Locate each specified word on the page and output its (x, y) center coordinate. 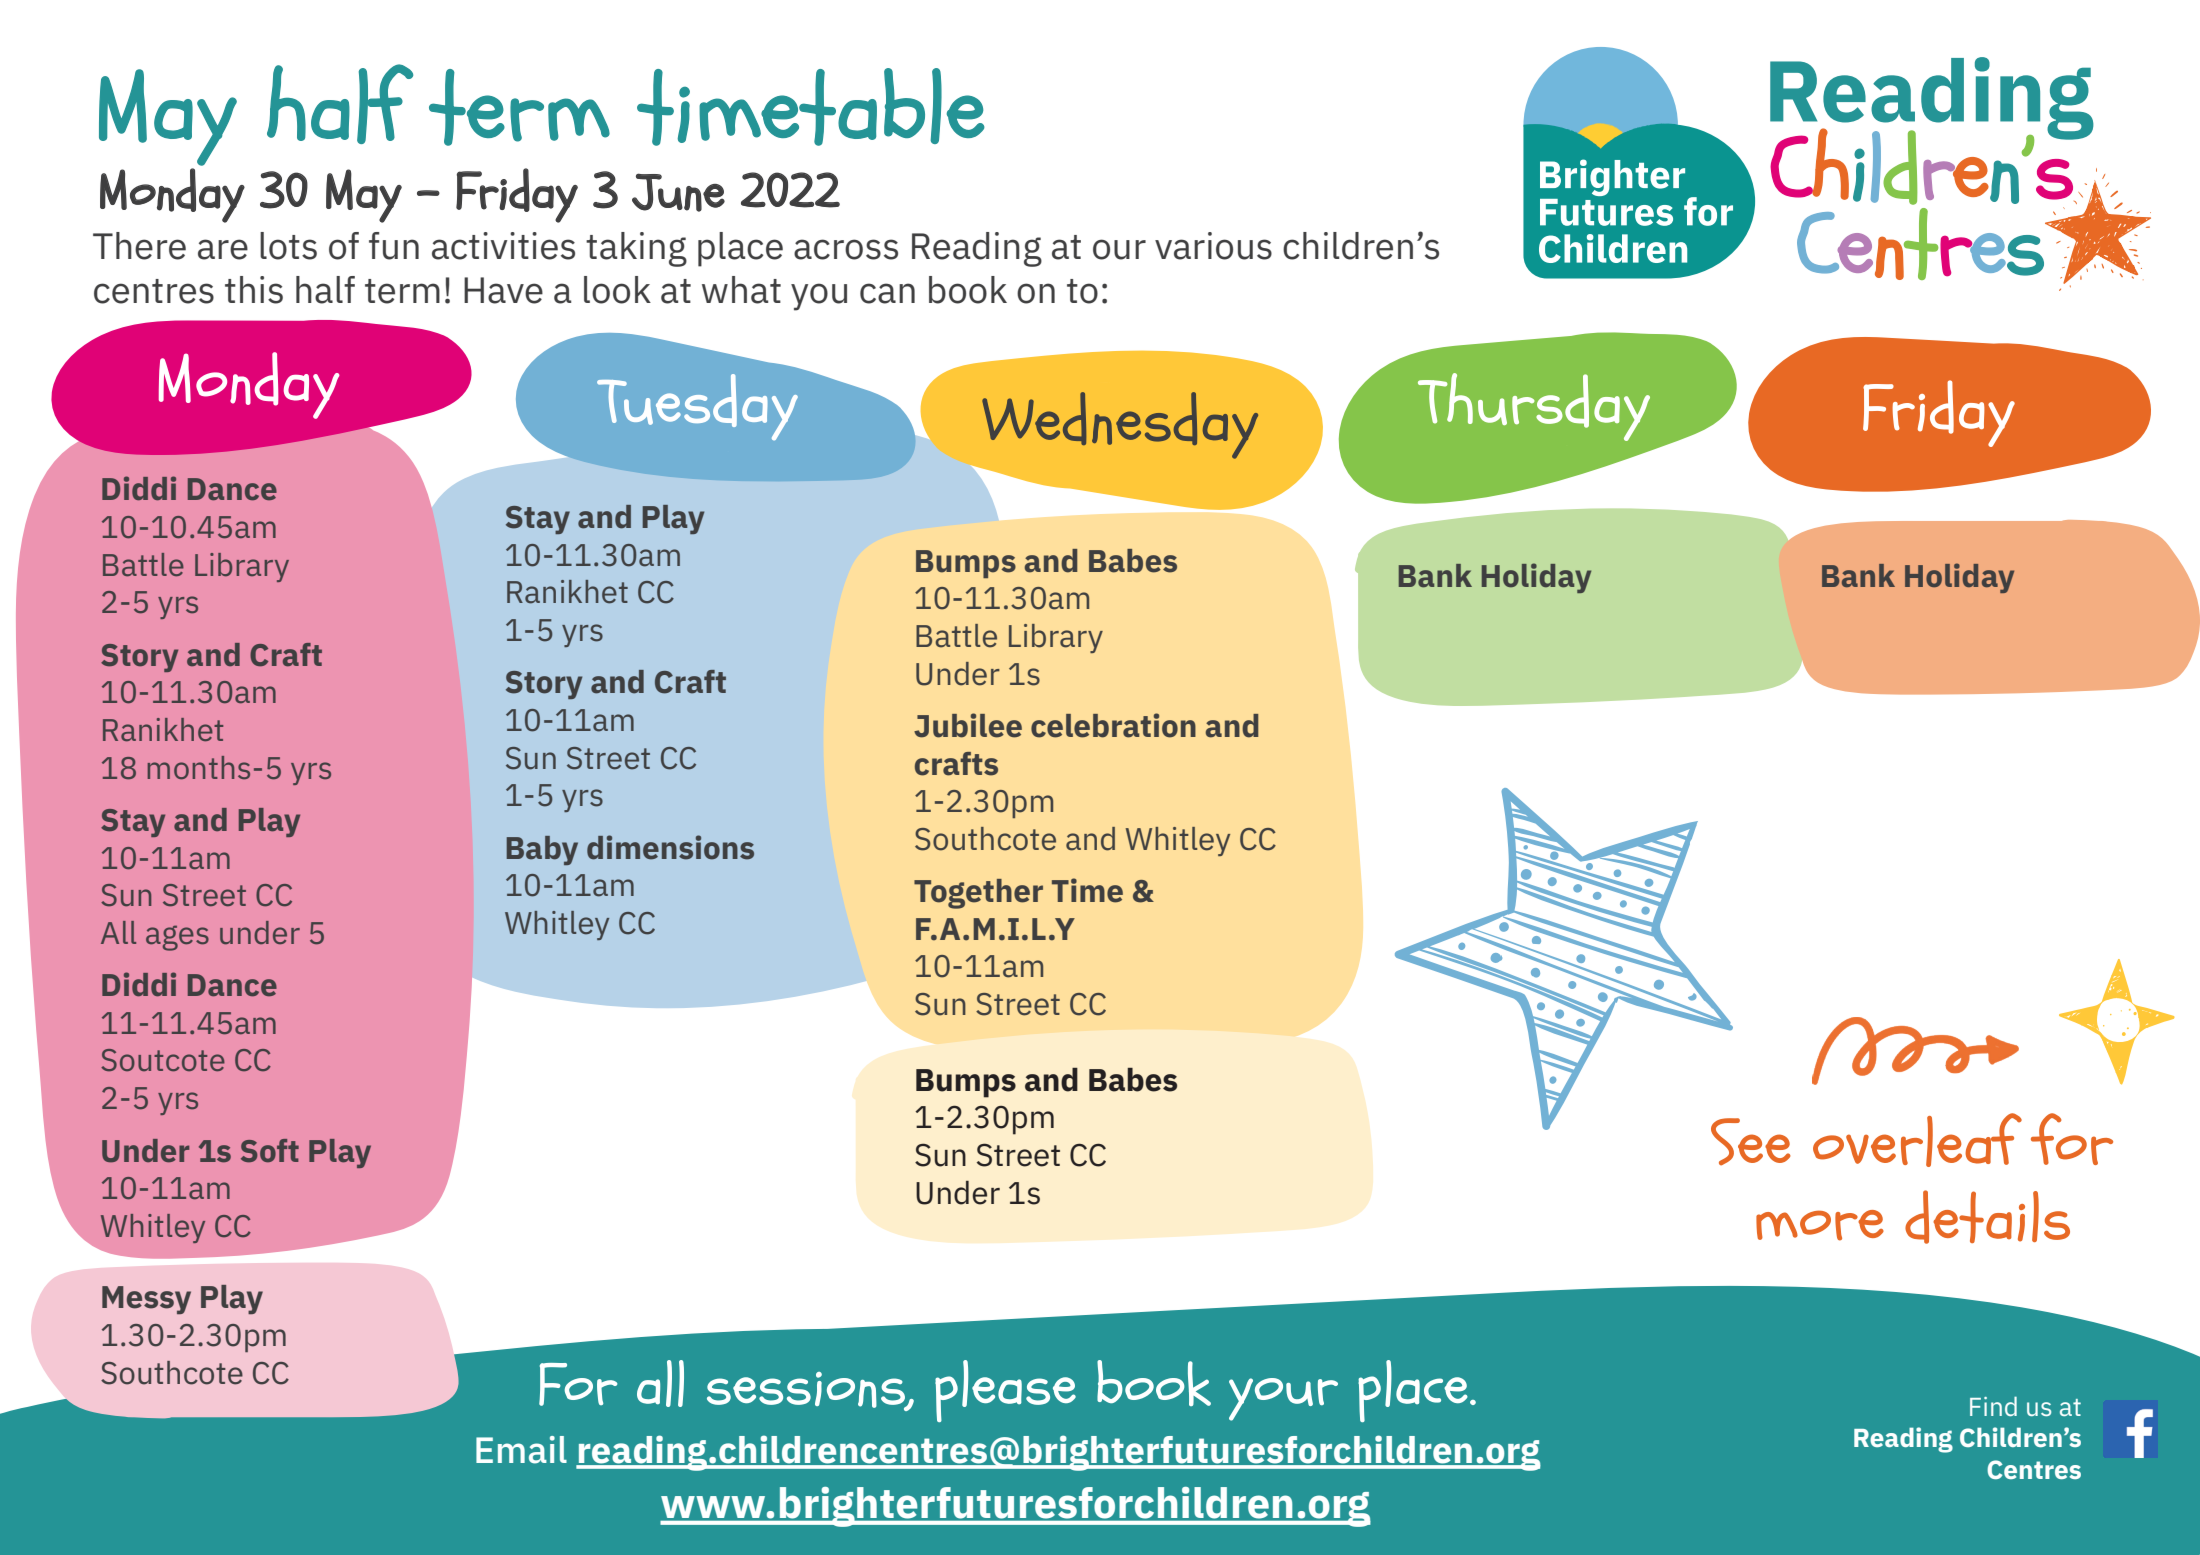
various (1213, 246)
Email (521, 1450)
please (1005, 1391)
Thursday (1534, 407)
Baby (542, 850)
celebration (1113, 725)
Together (978, 894)
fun (394, 246)
